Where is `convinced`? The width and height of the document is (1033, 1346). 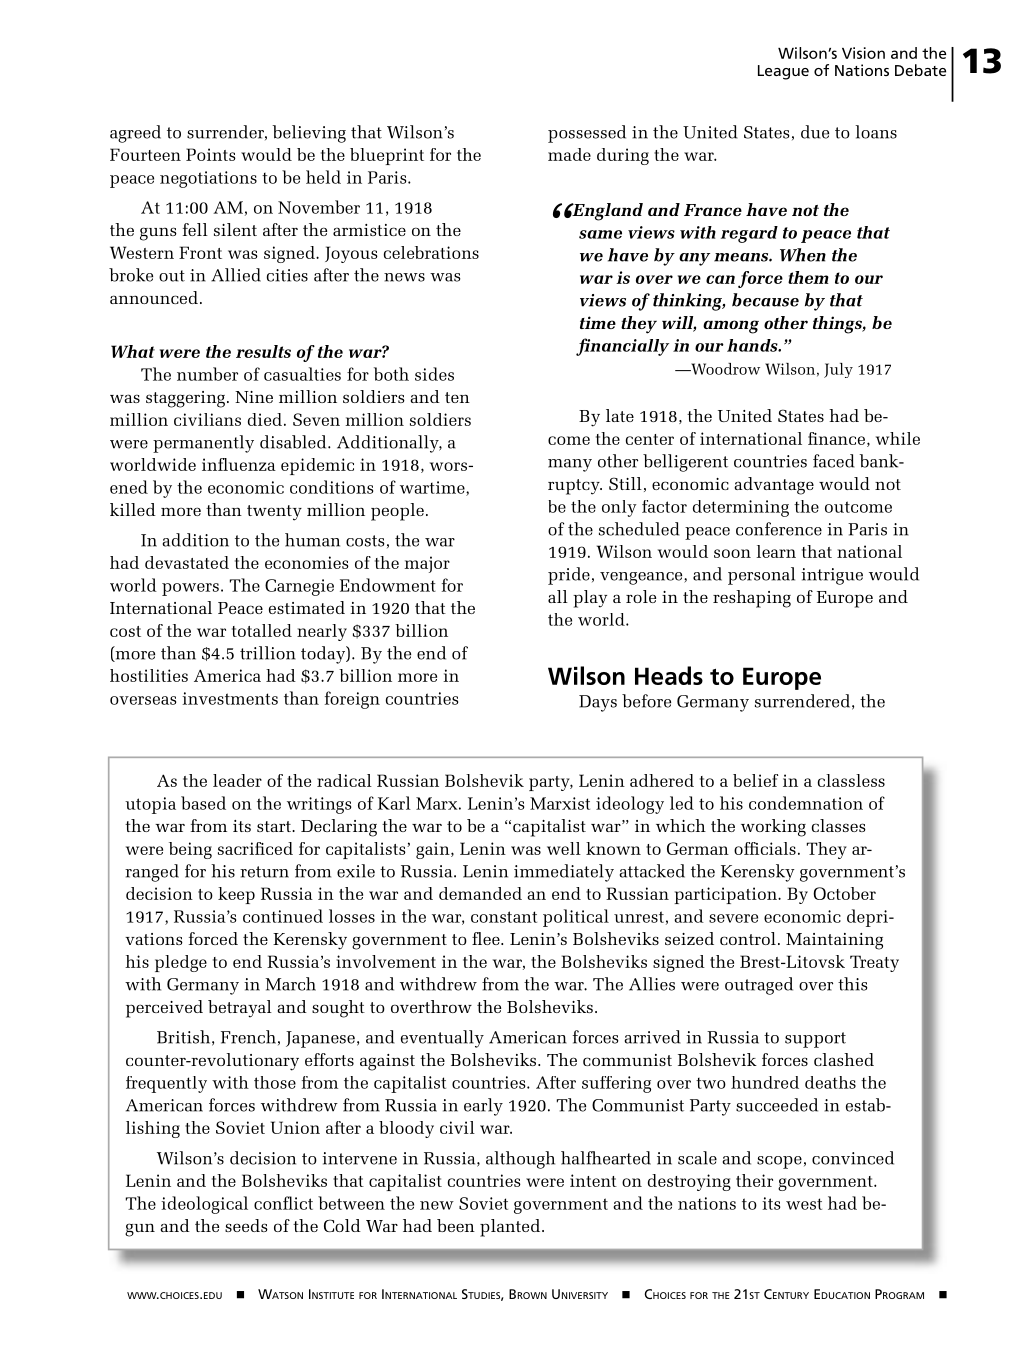
convinced is located at coordinates (853, 1158).
